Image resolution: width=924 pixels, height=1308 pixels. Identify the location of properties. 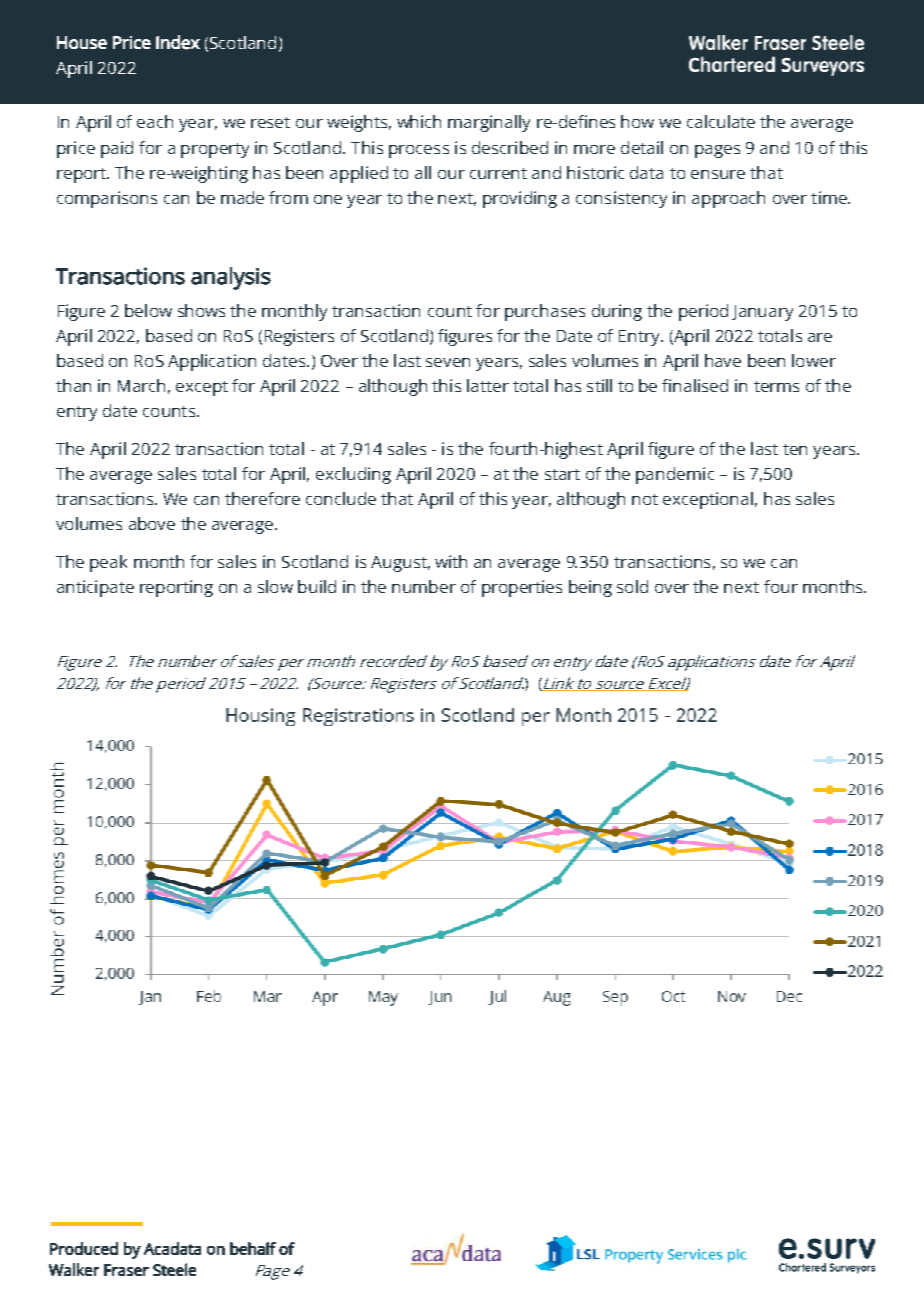
(522, 588).
